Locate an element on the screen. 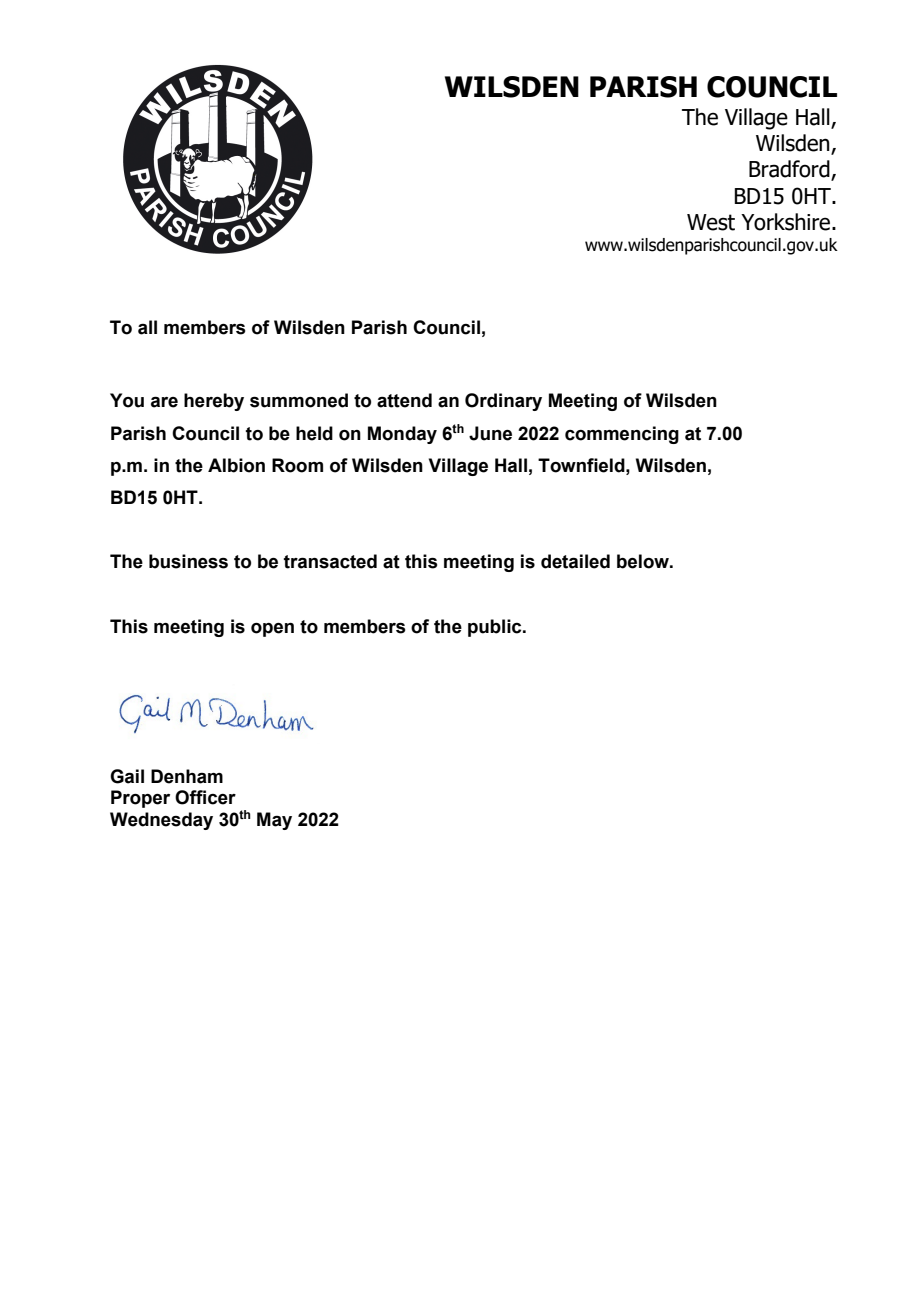  commencing is located at coordinates (622, 435).
